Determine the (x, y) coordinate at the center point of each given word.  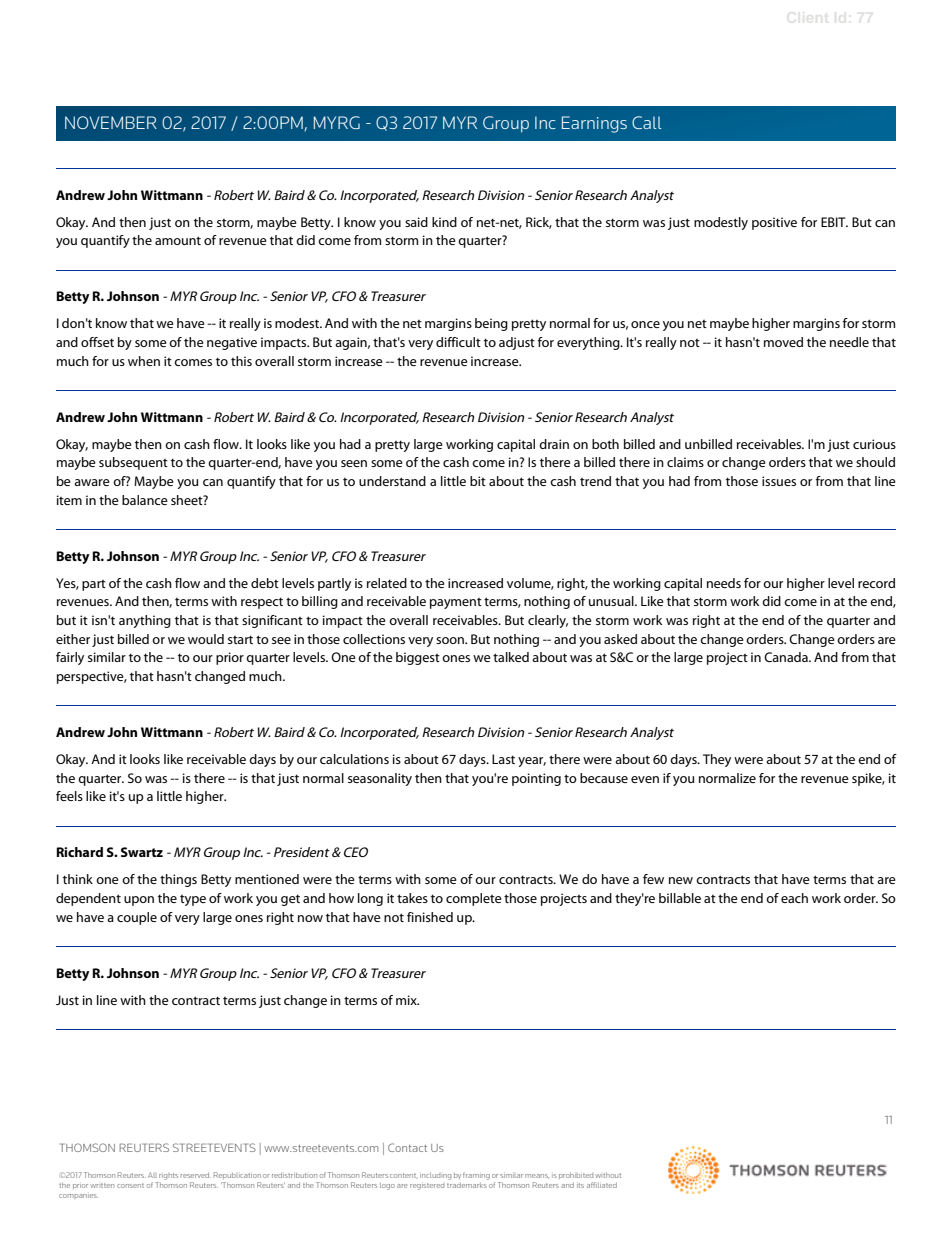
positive (774, 223)
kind (444, 222)
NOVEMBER (111, 122)
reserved (195, 1175)
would (206, 639)
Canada (787, 657)
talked (511, 657)
